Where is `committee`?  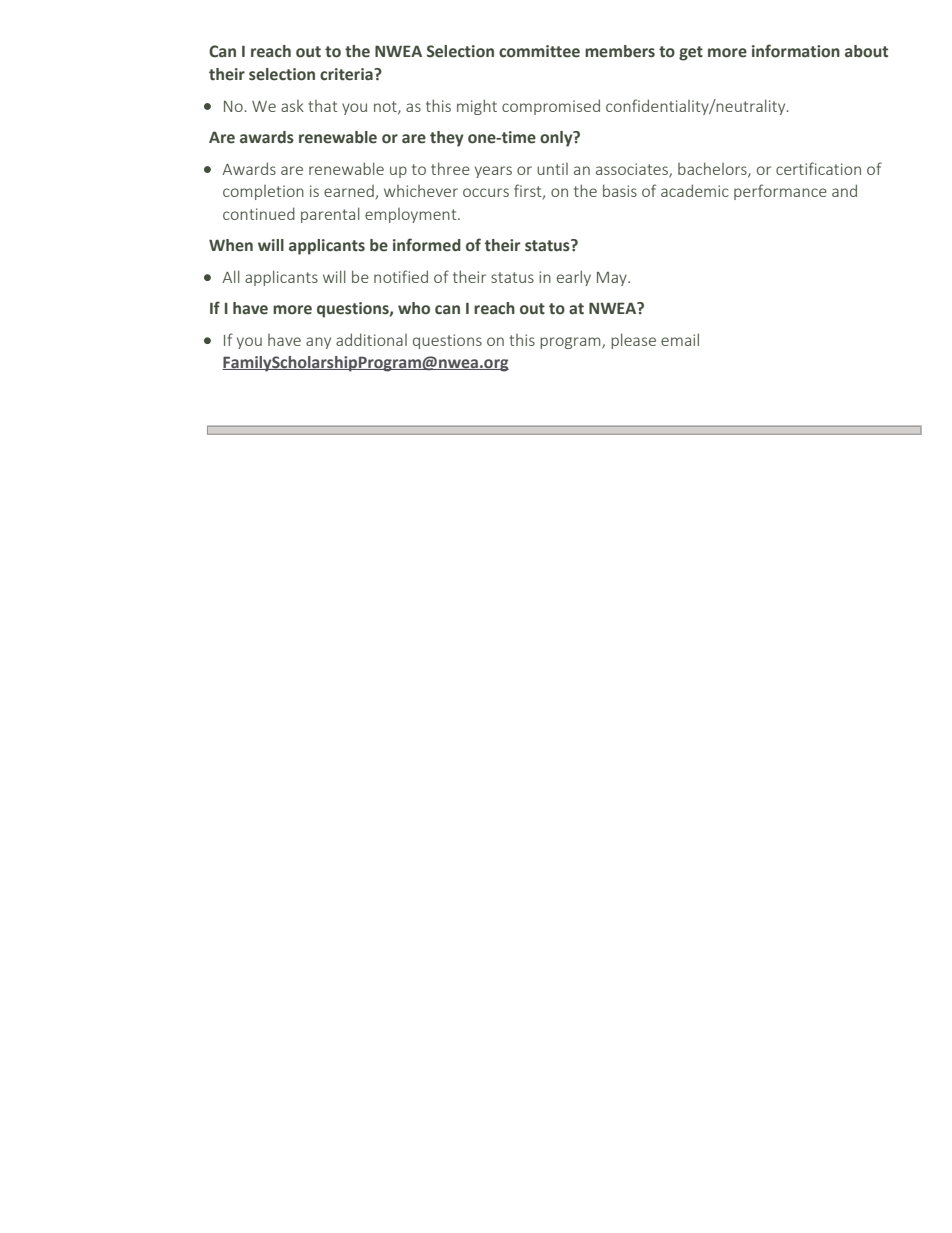
committee is located at coordinates (539, 51).
